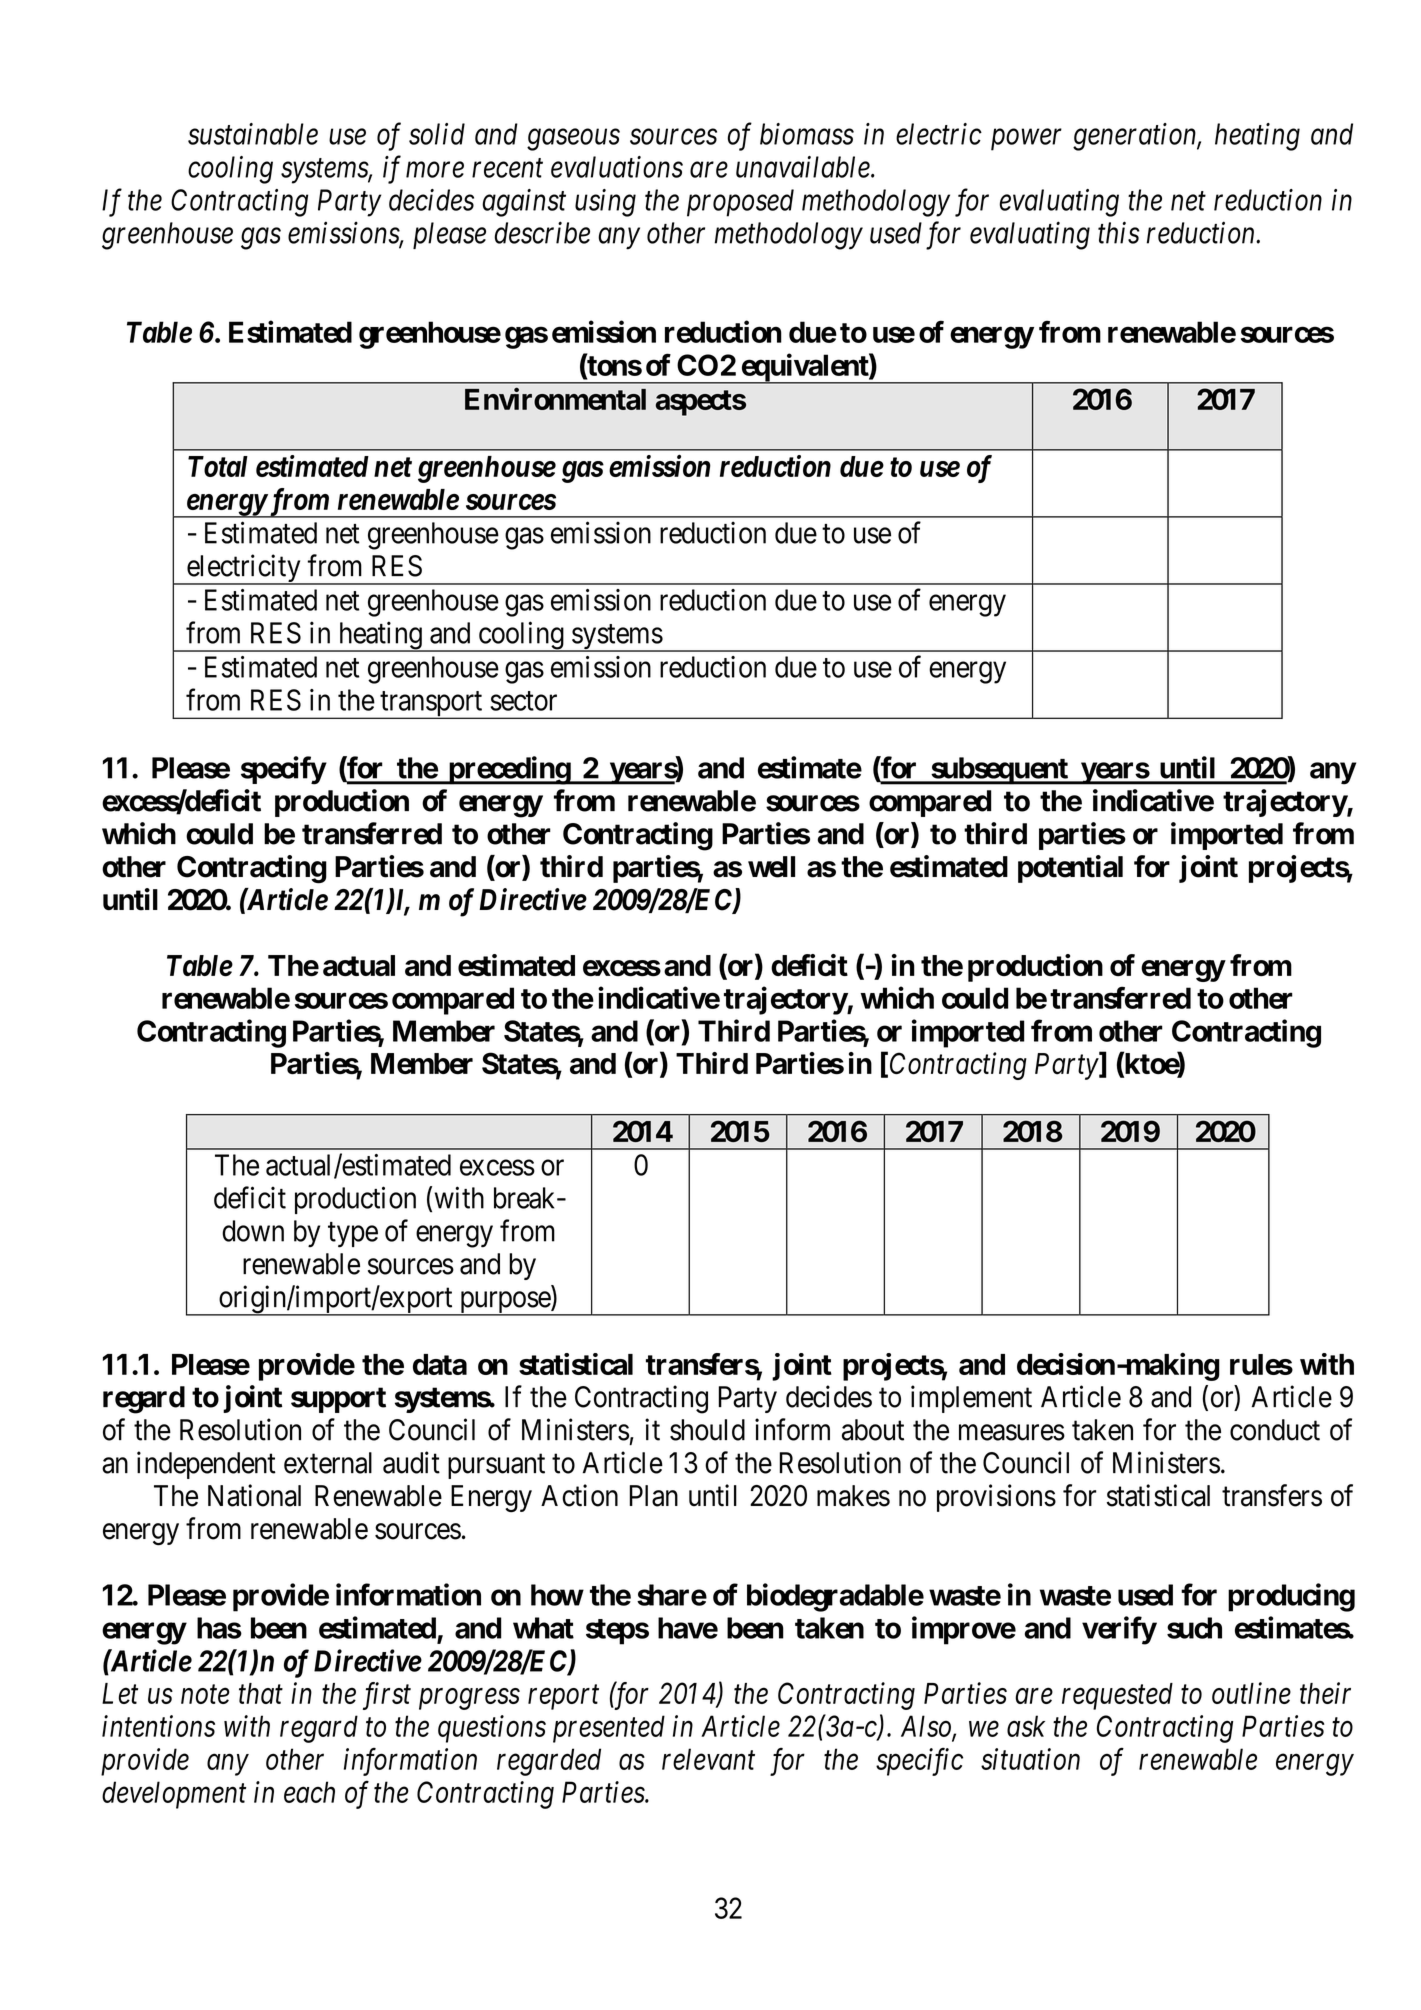 The height and width of the screenshot is (2010, 1421). Describe the element at coordinates (261, 1693) in the screenshot. I see `that` at that location.
